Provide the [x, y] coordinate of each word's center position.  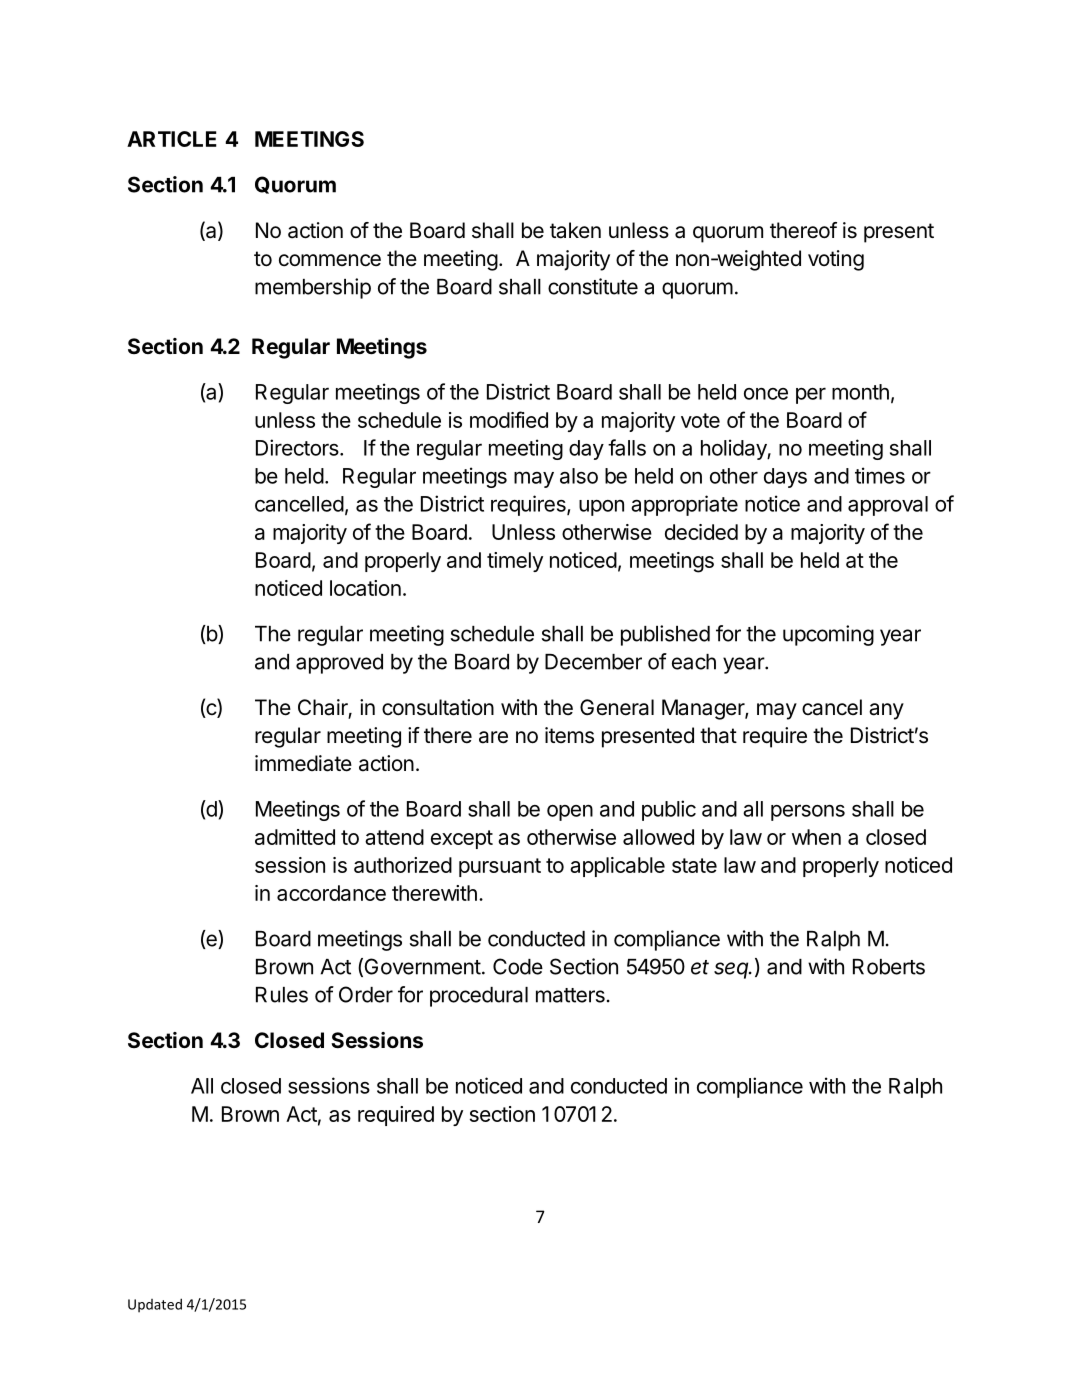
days [785, 478]
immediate [303, 763]
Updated [155, 1305]
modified [509, 419]
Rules [282, 995]
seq [732, 970]
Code [518, 966]
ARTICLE [172, 139]
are [493, 737]
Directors [298, 447]
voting [836, 260]
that [718, 735]
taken [575, 230]
